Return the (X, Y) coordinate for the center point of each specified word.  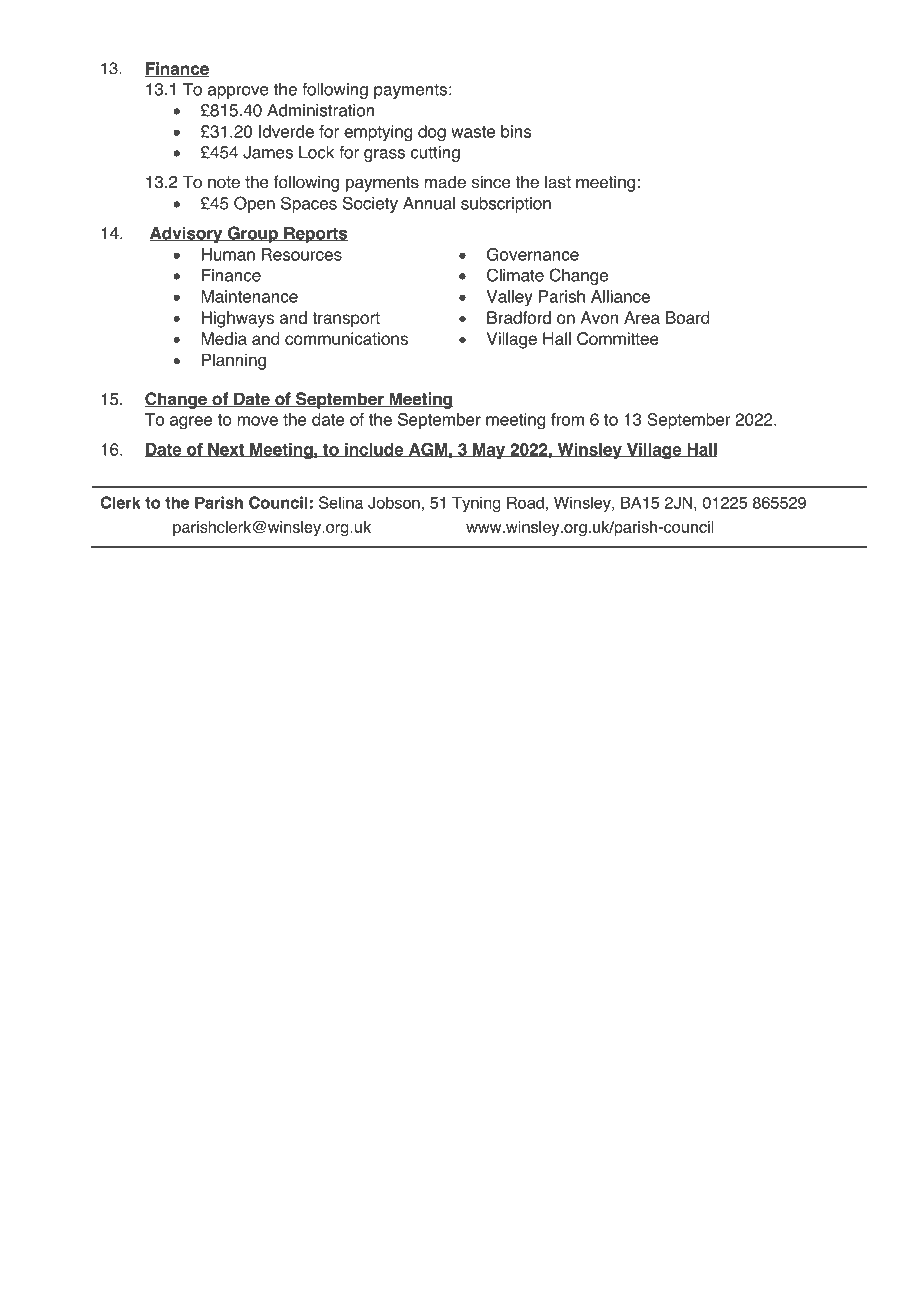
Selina (341, 502)
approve (238, 92)
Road (525, 502)
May (489, 451)
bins (516, 131)
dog (432, 133)
